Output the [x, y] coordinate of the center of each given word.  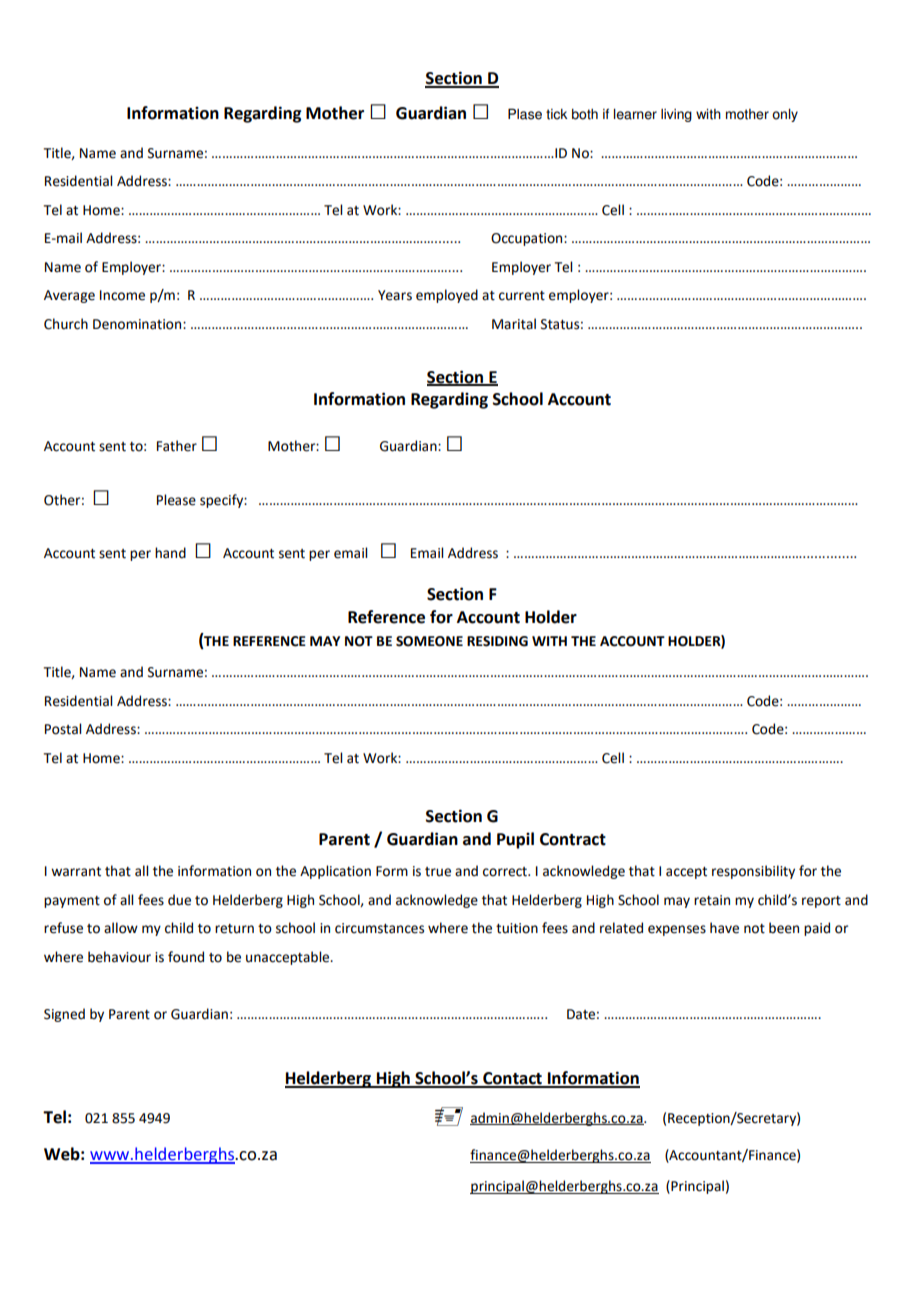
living [676, 115]
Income [122, 295]
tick [556, 114]
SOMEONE [429, 641]
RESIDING [497, 641]
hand [170, 553]
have [724, 928]
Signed [64, 1015]
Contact [512, 1079]
